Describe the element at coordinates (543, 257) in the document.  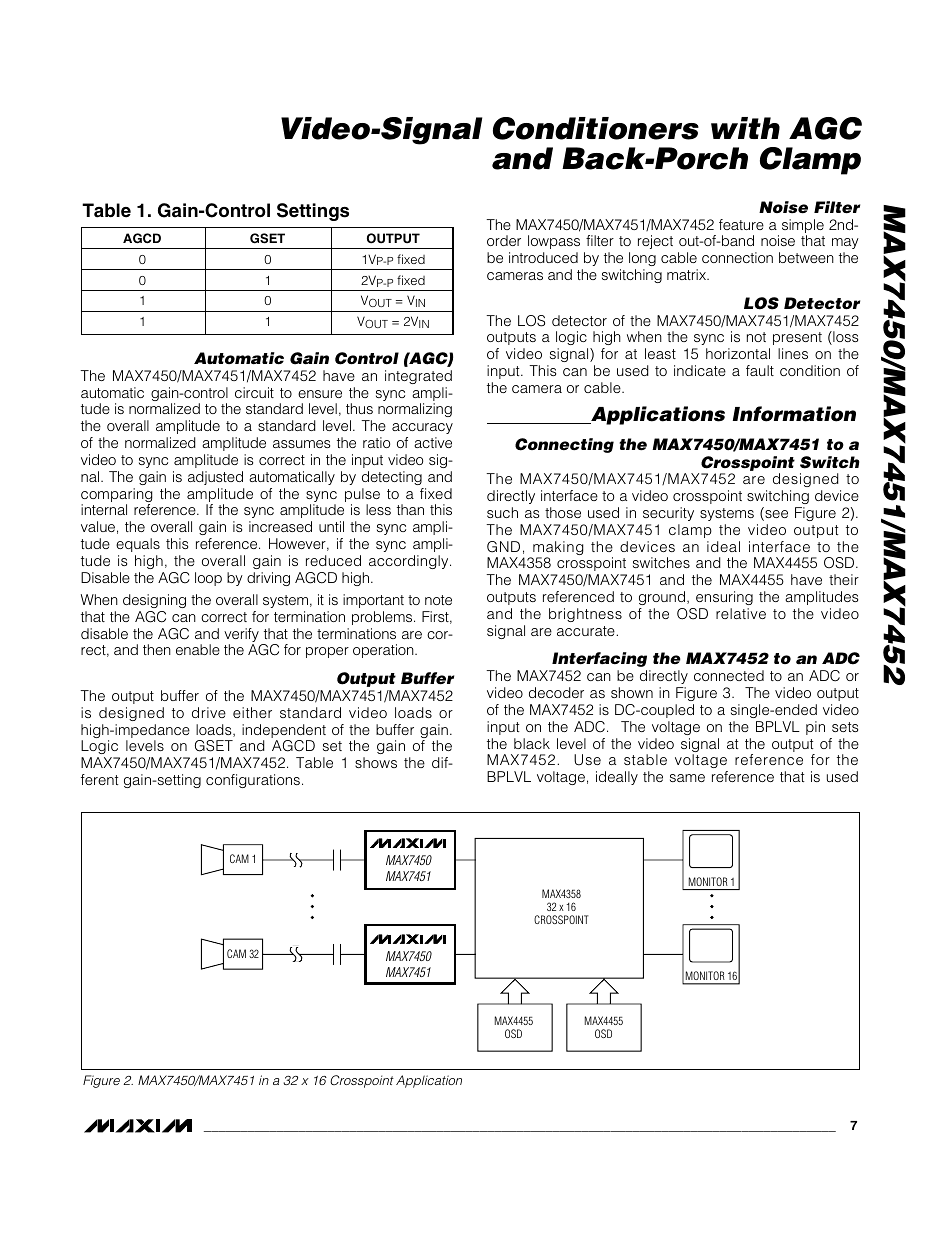
I see `introduced` at that location.
